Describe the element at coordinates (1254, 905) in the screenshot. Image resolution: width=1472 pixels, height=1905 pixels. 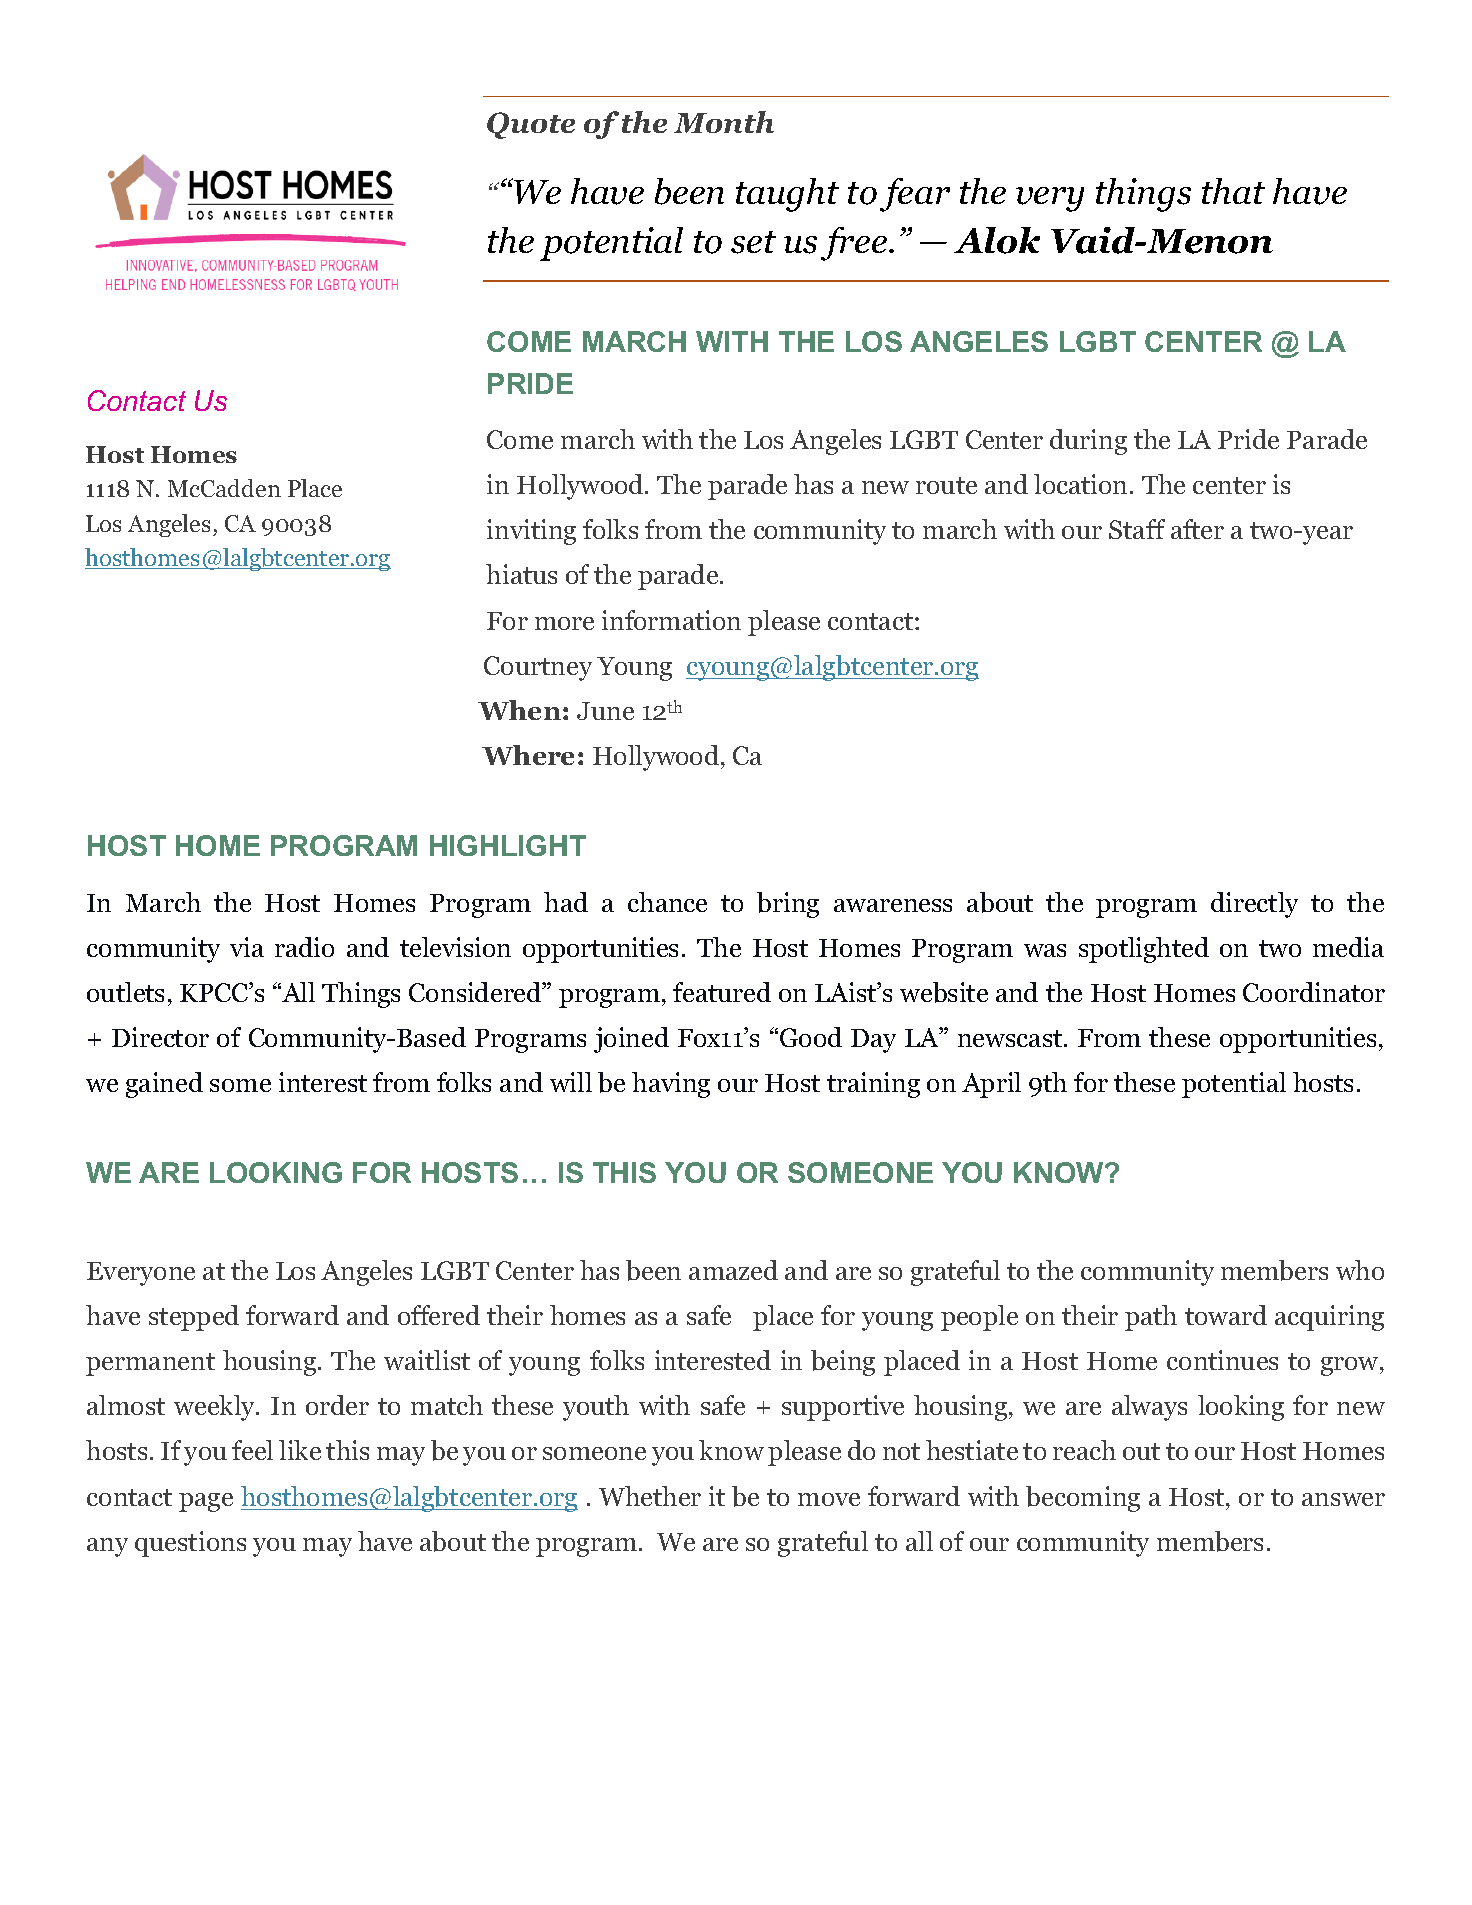
I see `directly` at that location.
